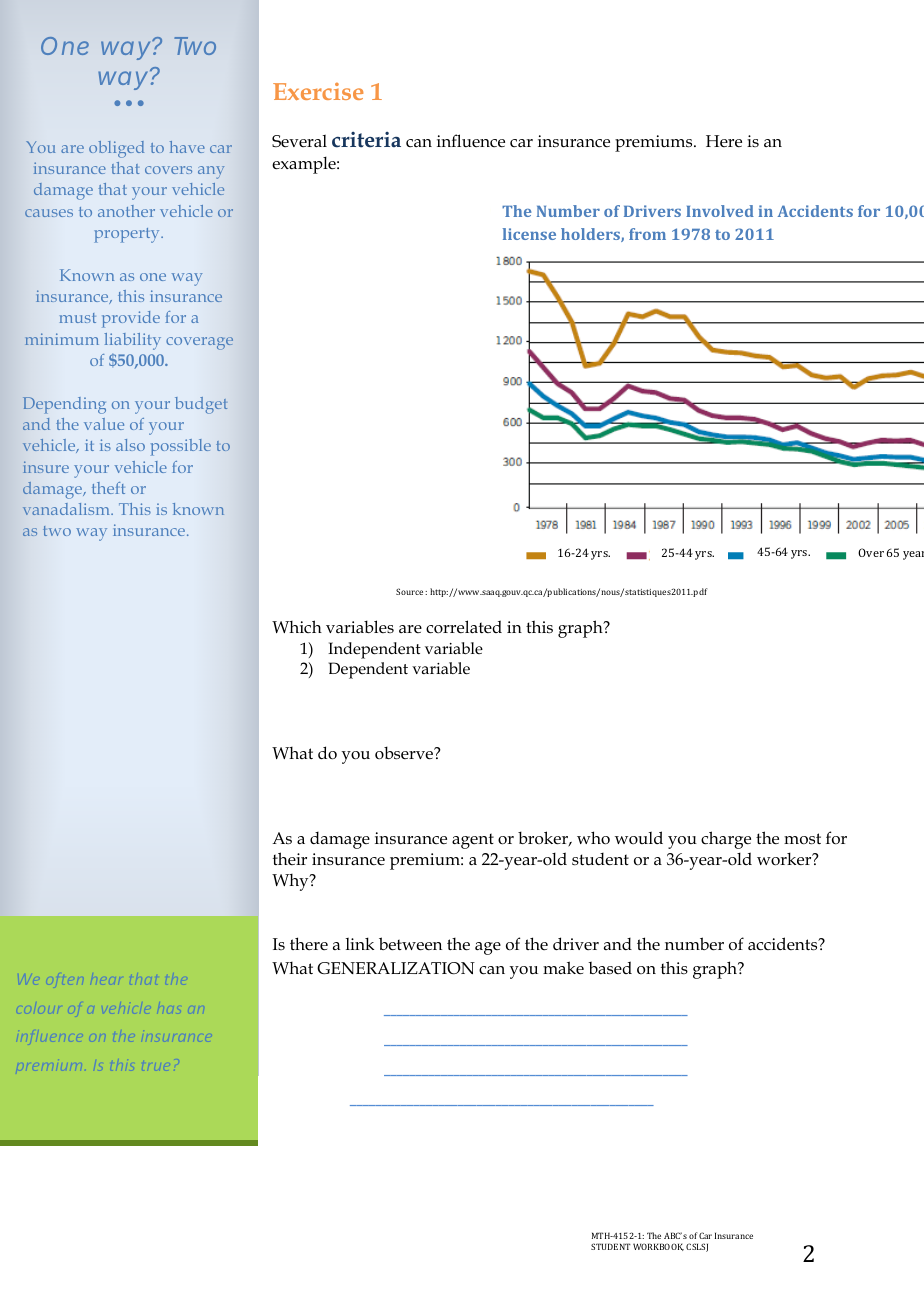 Image resolution: width=924 pixels, height=1308 pixels. I want to click on Which, so click(297, 626).
